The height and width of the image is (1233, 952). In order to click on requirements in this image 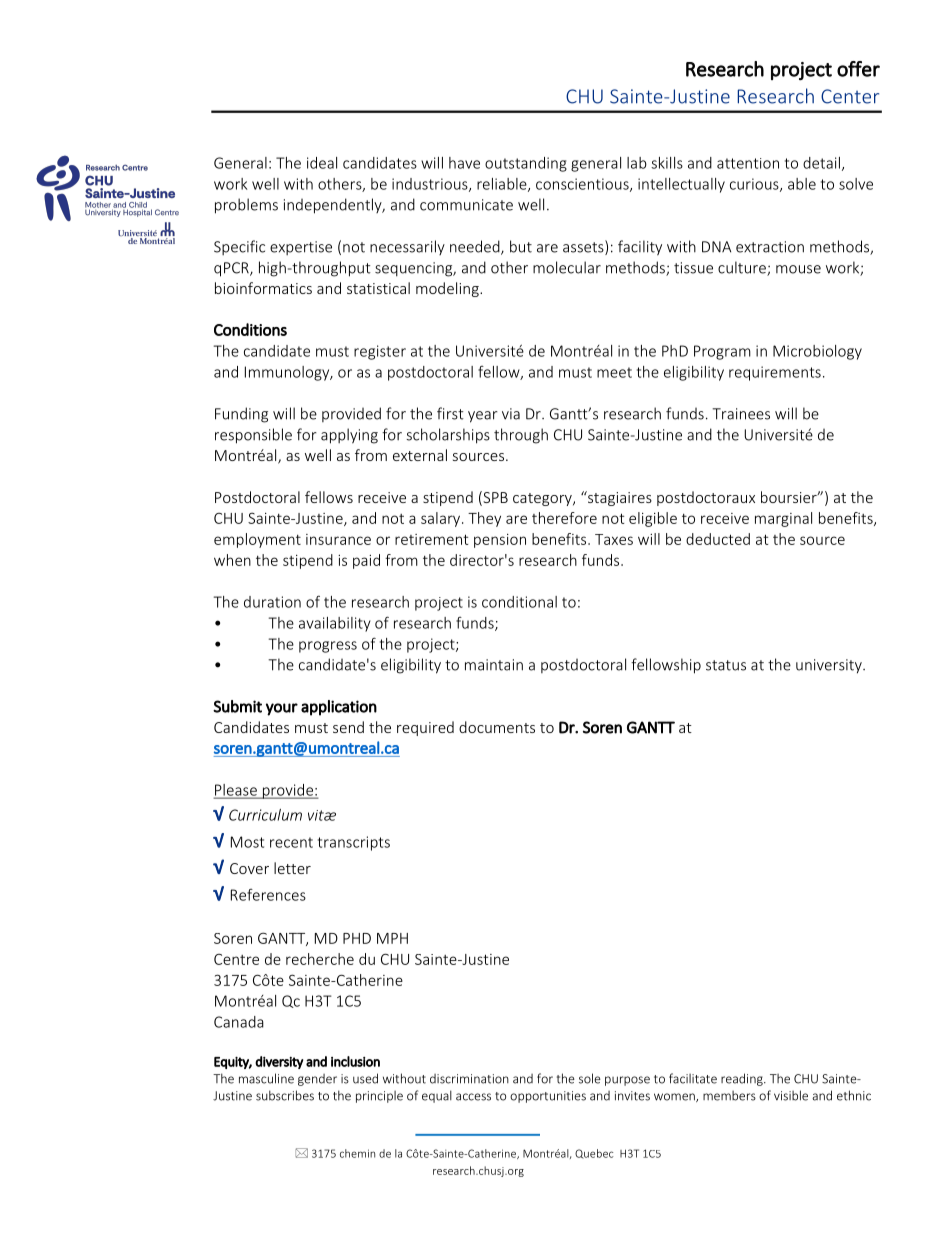, I will do `click(775, 373)`.
